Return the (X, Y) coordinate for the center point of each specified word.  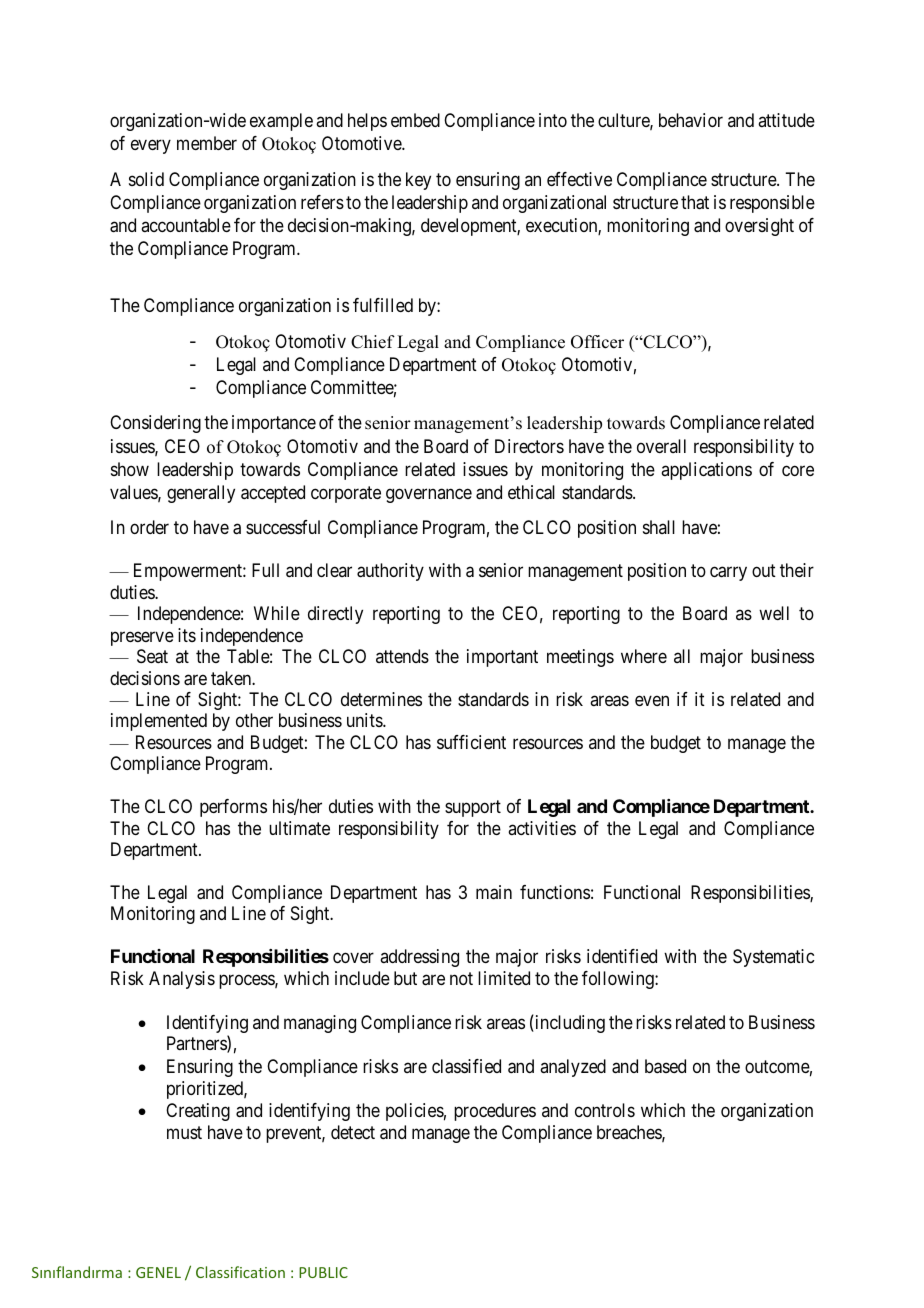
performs (233, 808)
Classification (240, 1272)
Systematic (773, 958)
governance (429, 495)
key (418, 181)
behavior (691, 120)
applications (706, 471)
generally (201, 494)
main (494, 892)
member (207, 143)
